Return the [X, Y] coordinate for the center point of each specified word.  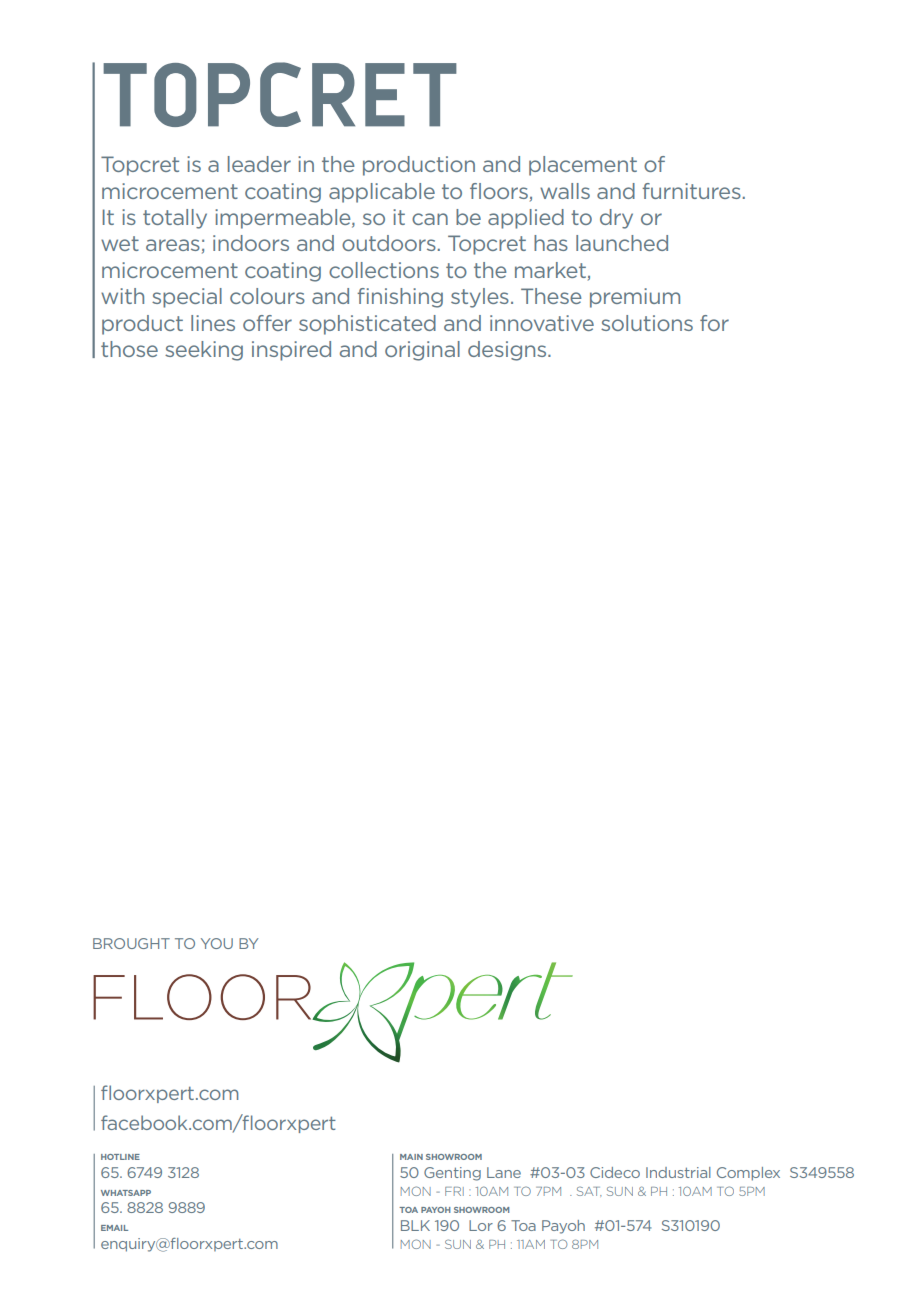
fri [454, 1191]
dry [616, 219]
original [422, 351]
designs [508, 351]
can [430, 219]
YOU [217, 943]
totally [175, 219]
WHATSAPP [126, 1193]
